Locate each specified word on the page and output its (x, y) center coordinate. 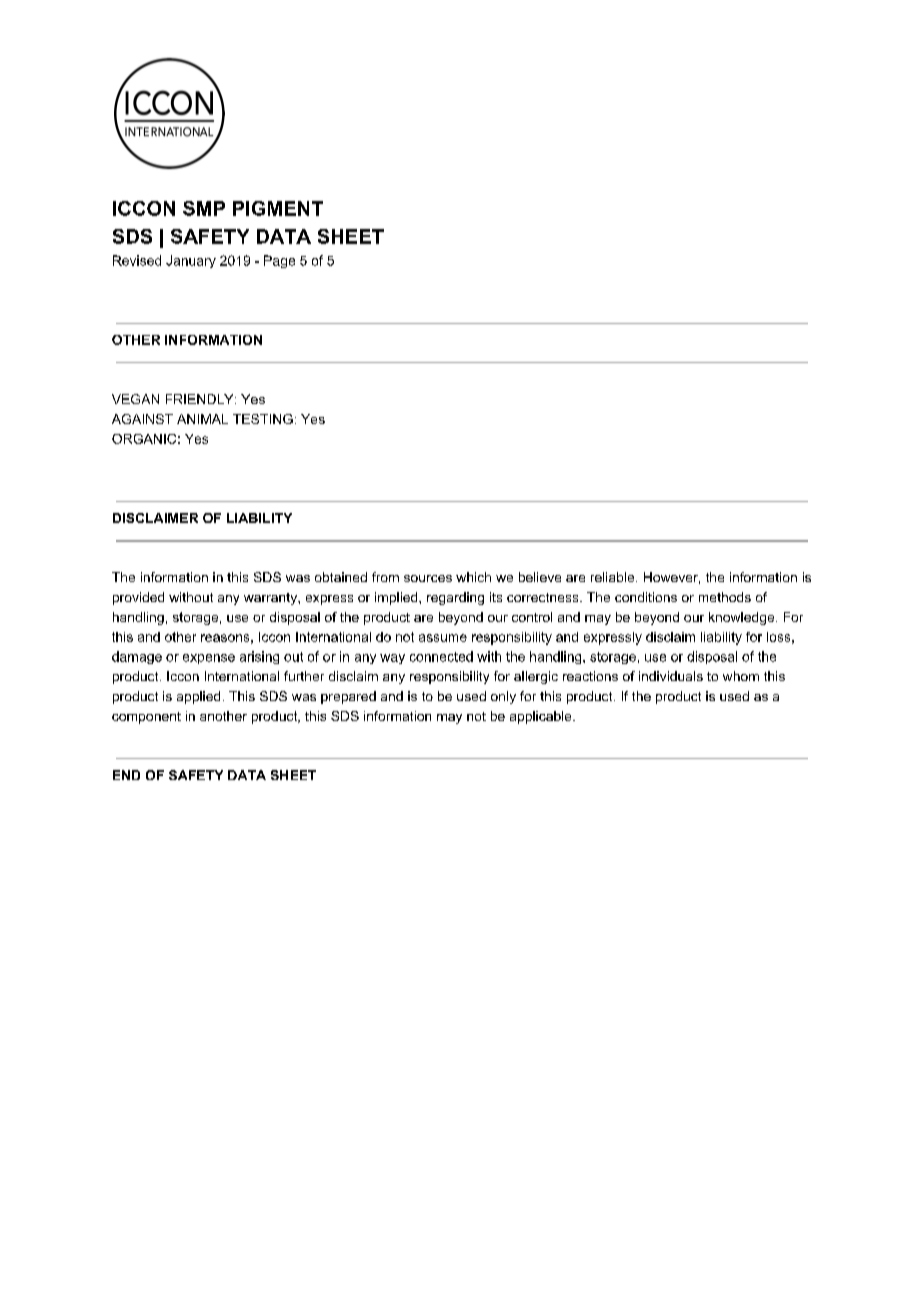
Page (279, 261)
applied (198, 697)
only (503, 697)
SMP (204, 208)
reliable (612, 577)
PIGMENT (278, 208)
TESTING (263, 419)
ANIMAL (202, 419)
